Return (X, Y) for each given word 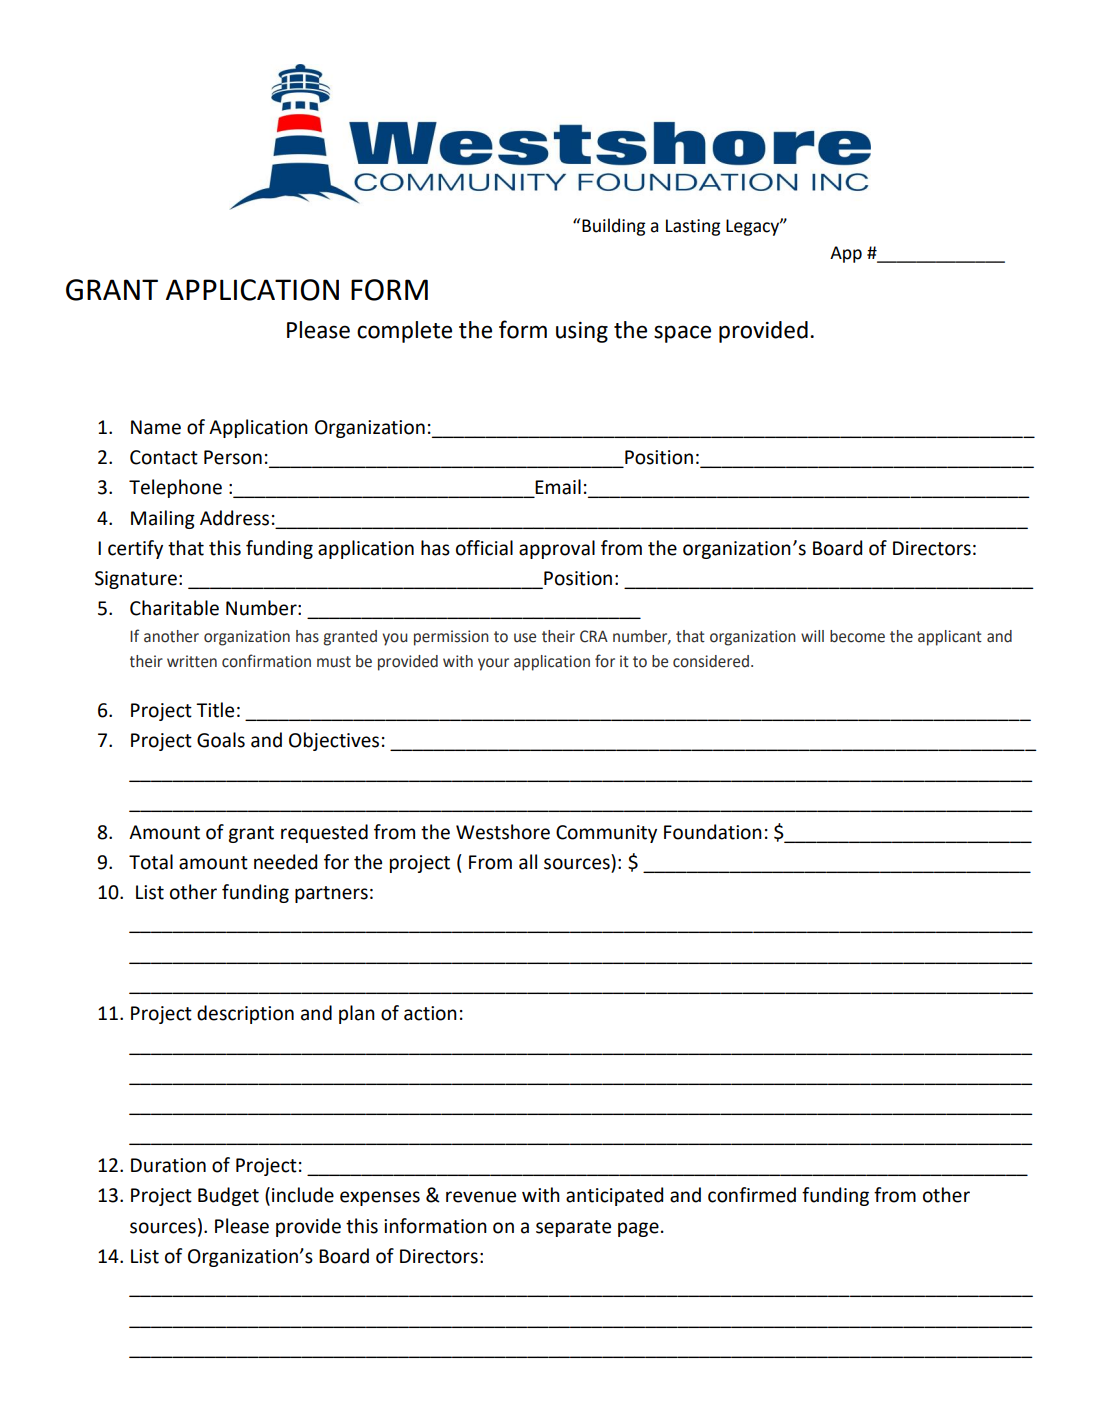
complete (404, 332)
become (857, 636)
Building (613, 227)
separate (573, 1228)
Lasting (693, 227)
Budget (228, 1196)
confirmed (752, 1195)
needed (285, 862)
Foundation (713, 832)
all (528, 862)
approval (557, 549)
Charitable (174, 608)
